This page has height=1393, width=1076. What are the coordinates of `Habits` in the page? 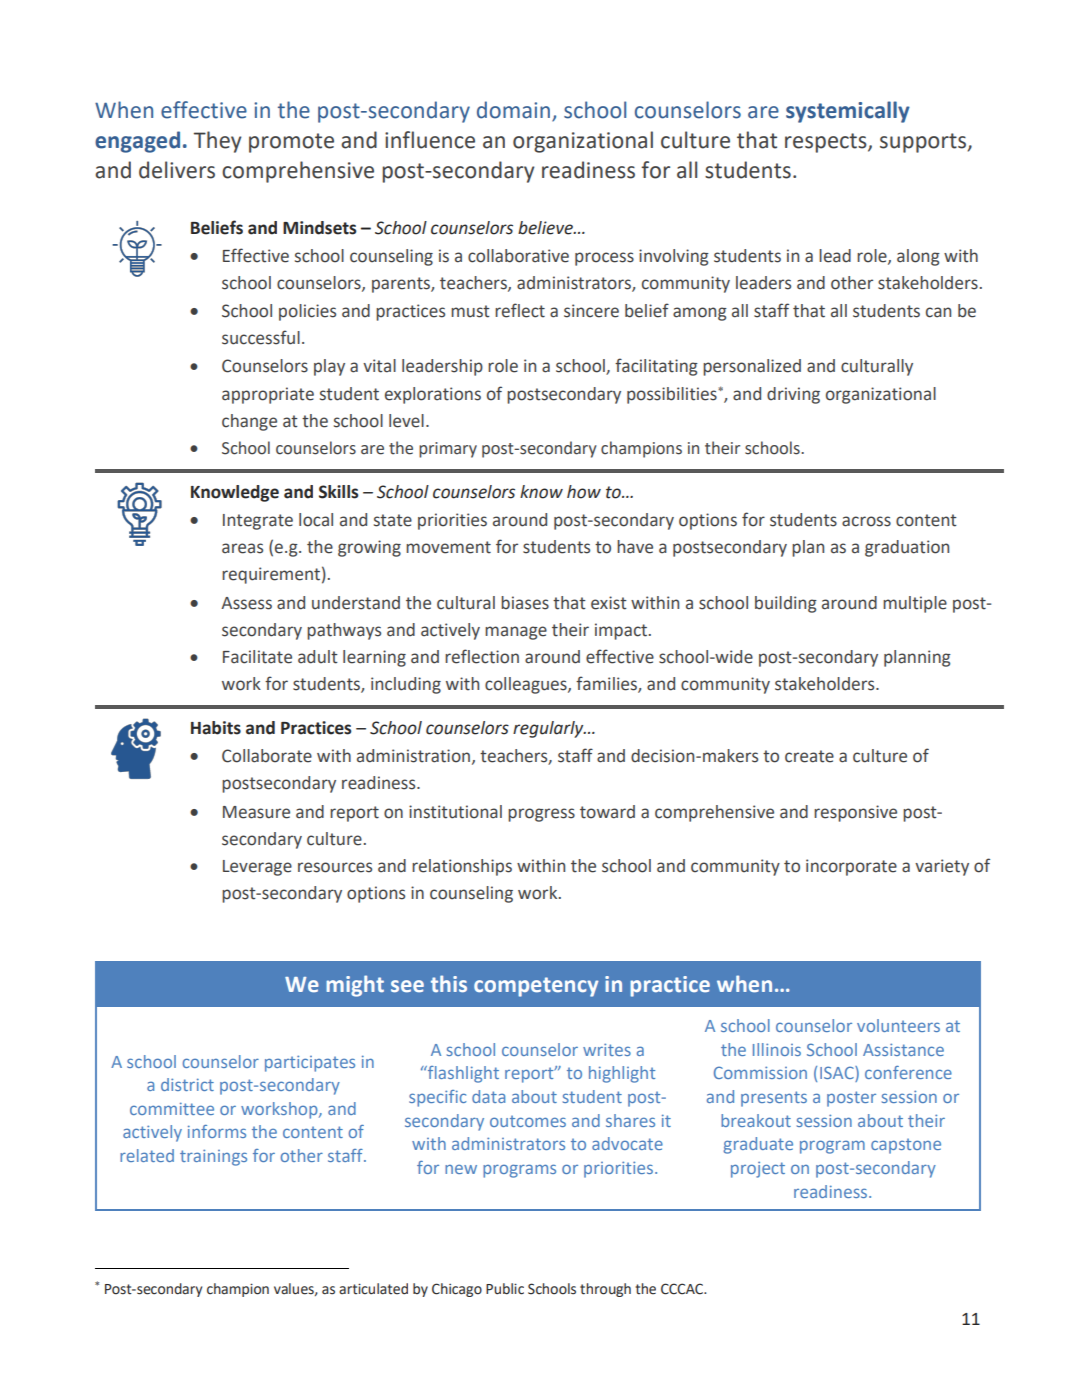 It's located at (216, 728).
